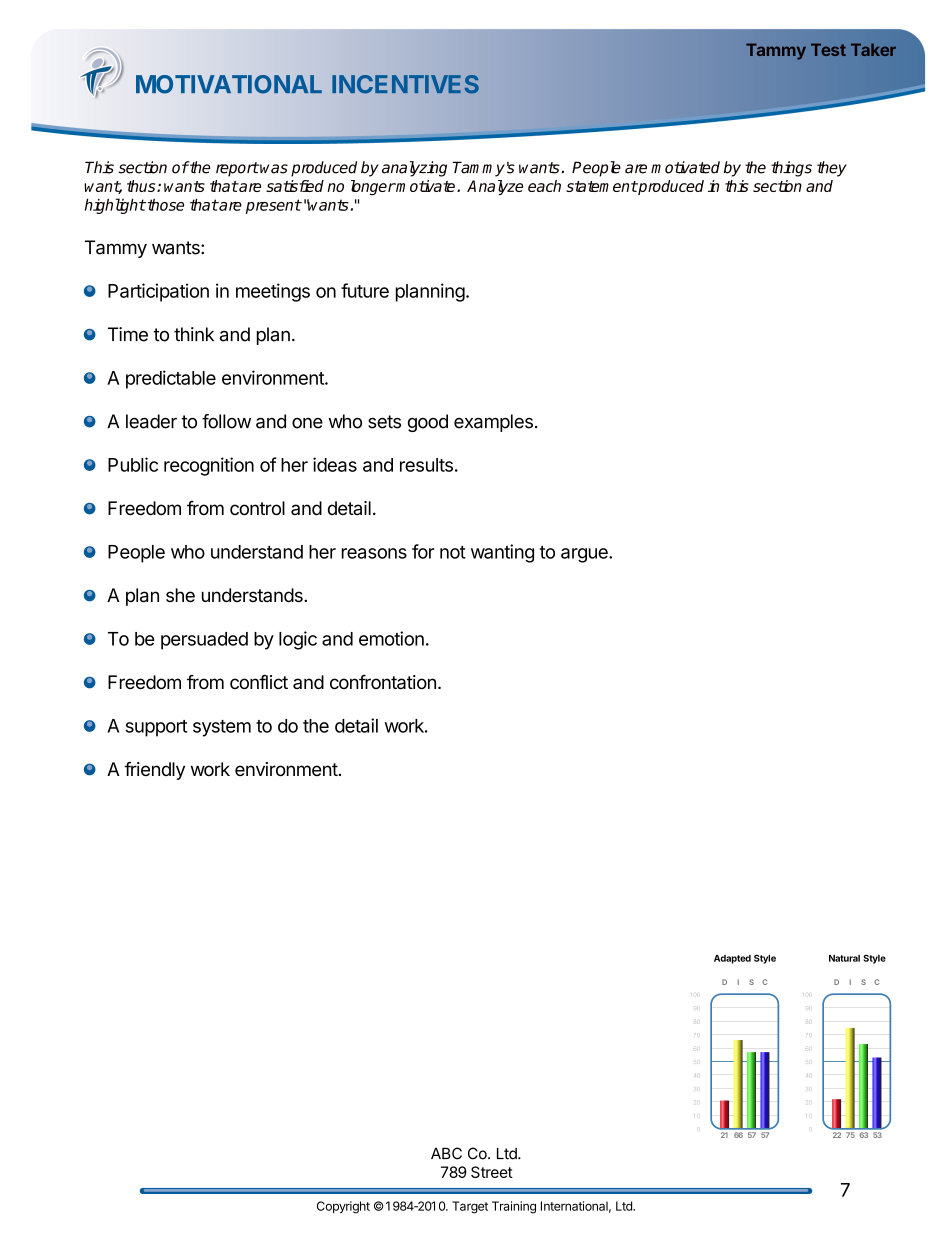  Describe the element at coordinates (229, 84) in the image. I see `MOTIVATIONAL` at that location.
